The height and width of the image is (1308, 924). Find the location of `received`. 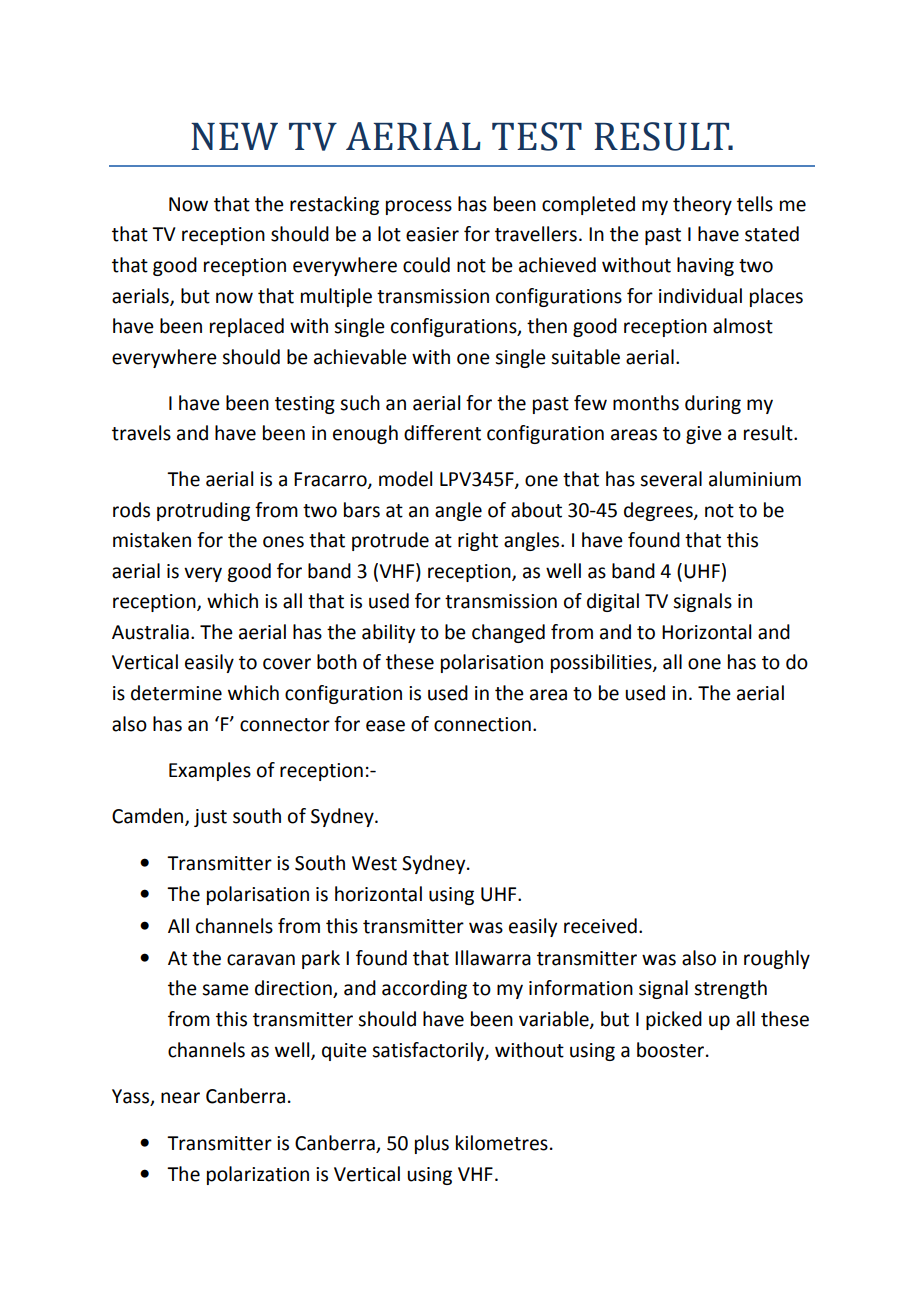

received is located at coordinates (600, 926).
